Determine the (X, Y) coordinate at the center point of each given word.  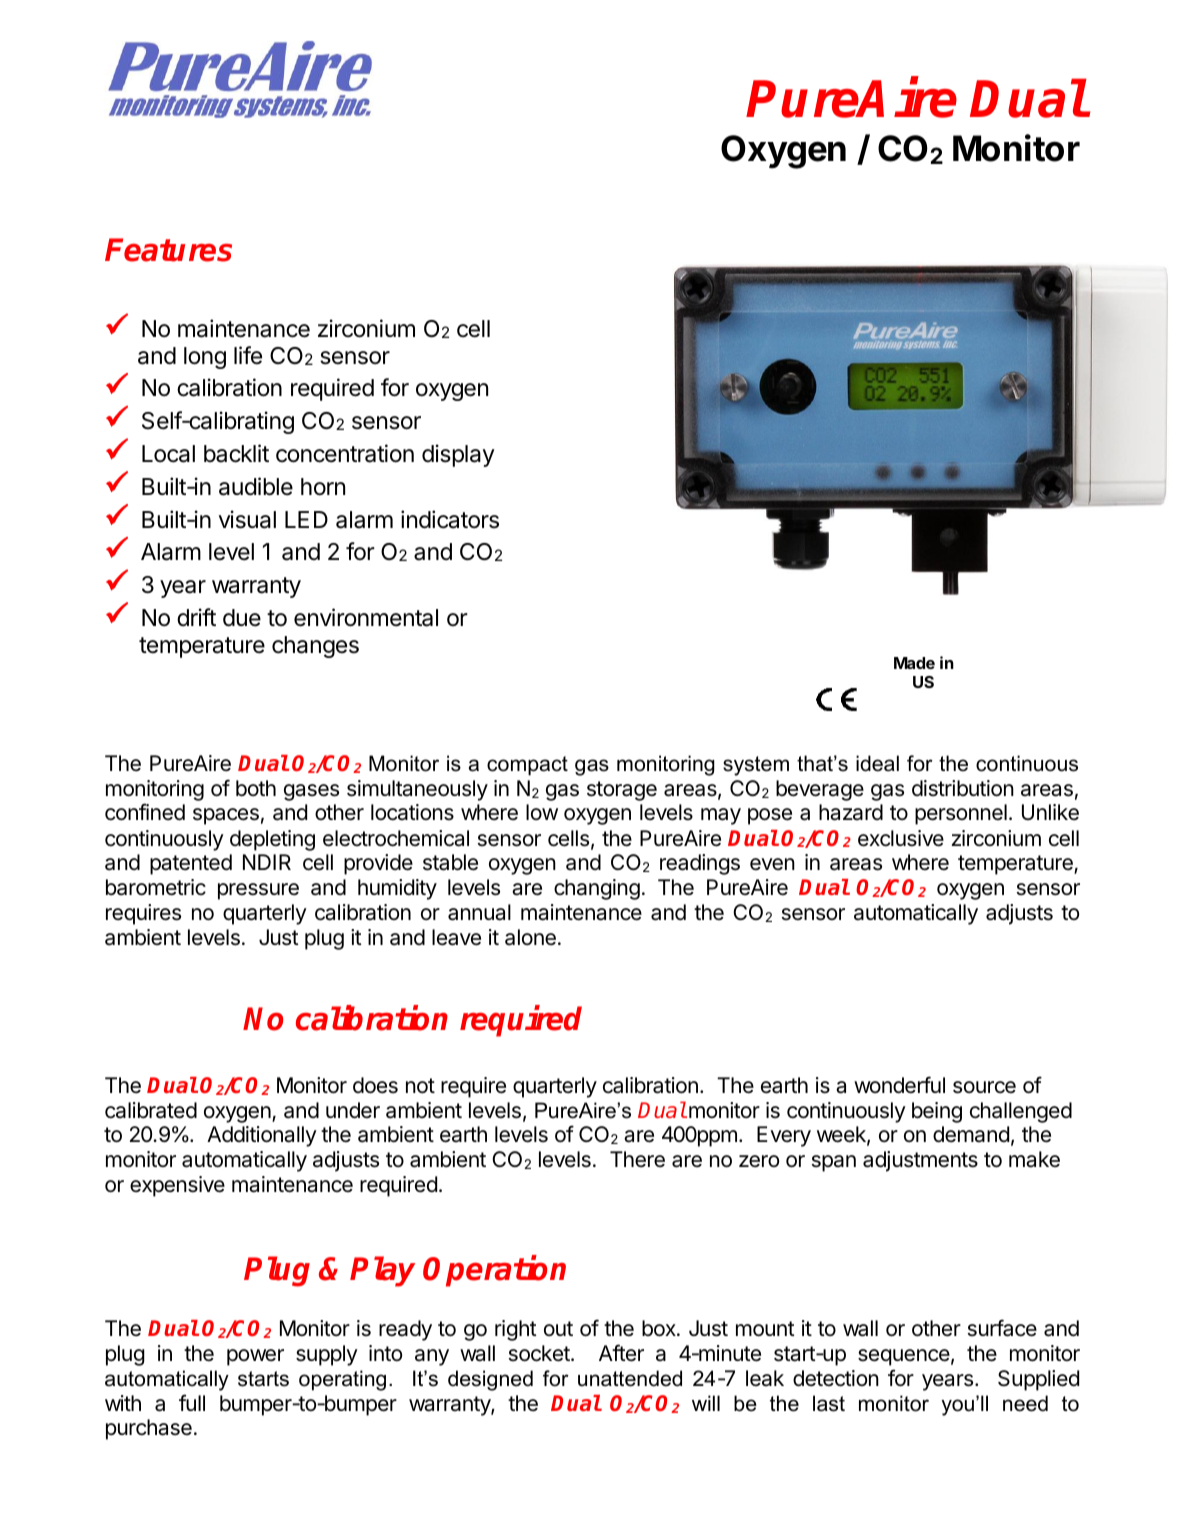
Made (914, 663)
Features (168, 250)
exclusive (901, 838)
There (637, 1159)
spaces (226, 816)
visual (247, 519)
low (542, 812)
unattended (630, 1378)
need (1025, 1403)
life (248, 355)
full (192, 1402)
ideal (877, 763)
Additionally (262, 1136)
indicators (450, 519)
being (937, 1112)
